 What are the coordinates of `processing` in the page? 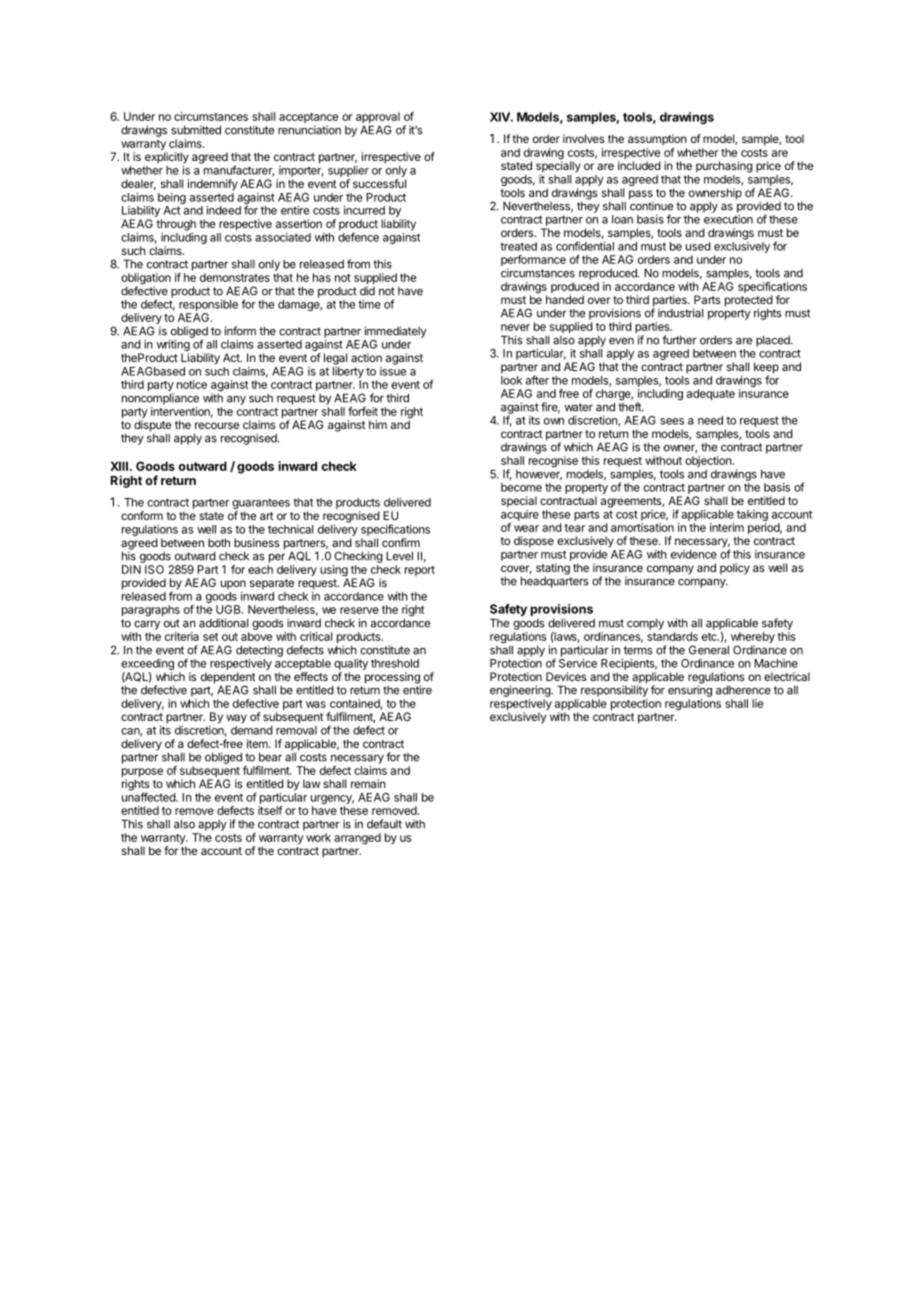 It's located at (393, 679).
